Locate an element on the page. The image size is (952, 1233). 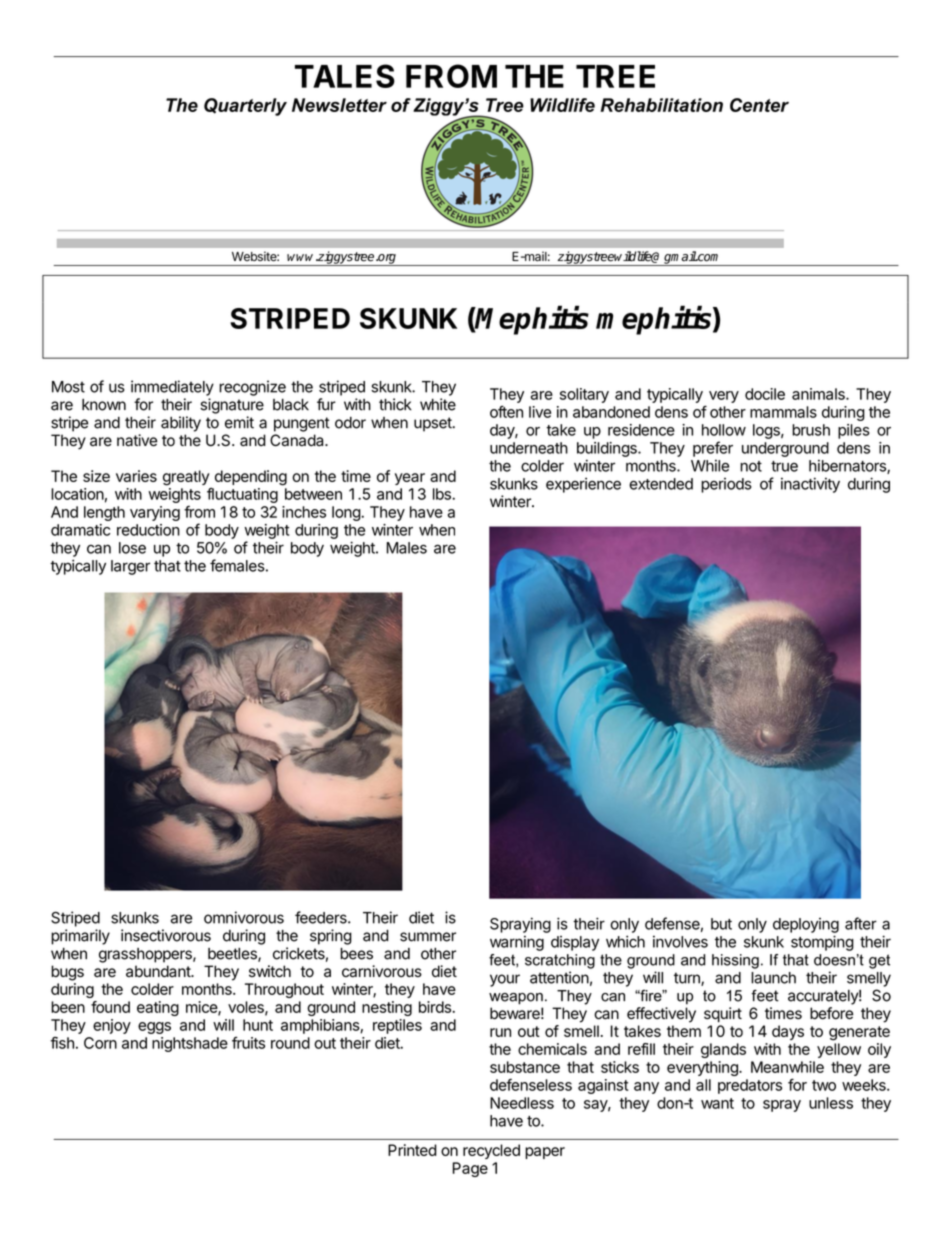
immediately is located at coordinates (172, 388).
